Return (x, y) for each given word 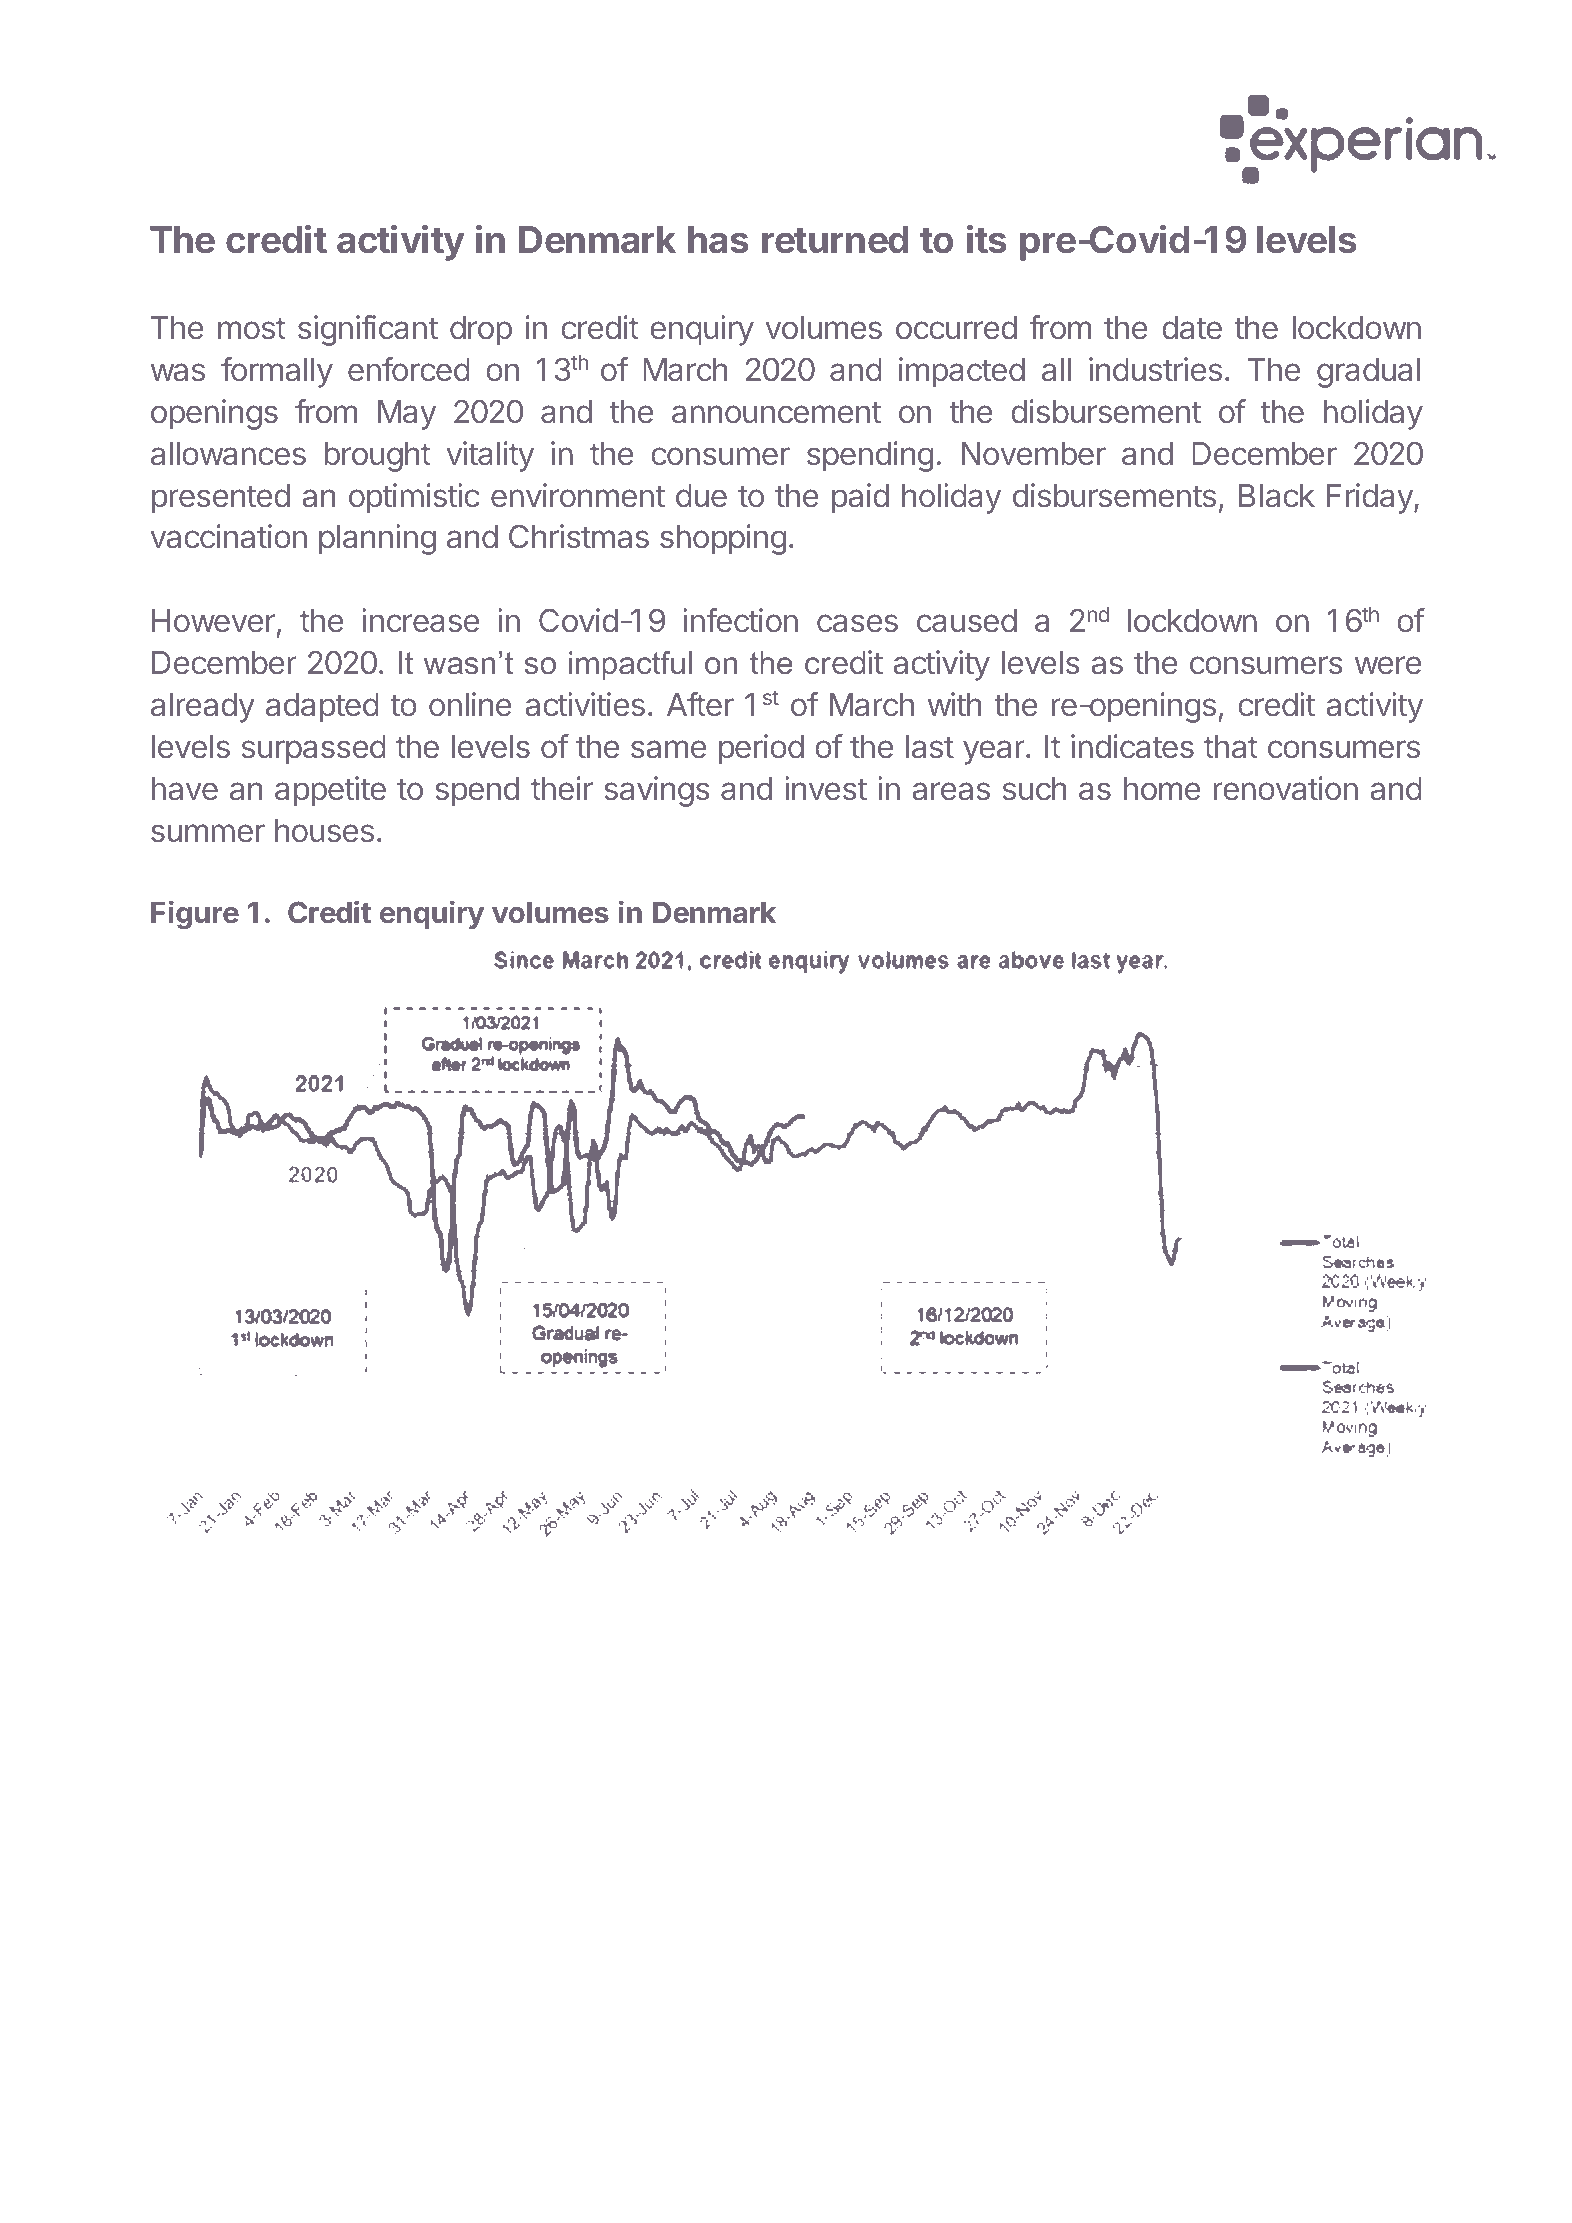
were (1388, 665)
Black (1277, 496)
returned (835, 240)
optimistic (414, 498)
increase (420, 620)
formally (277, 372)
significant (368, 330)
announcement (776, 412)
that (1231, 747)
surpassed (314, 750)
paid (860, 498)
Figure (195, 914)
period (761, 749)
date (1192, 328)
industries (1155, 369)
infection (740, 620)
